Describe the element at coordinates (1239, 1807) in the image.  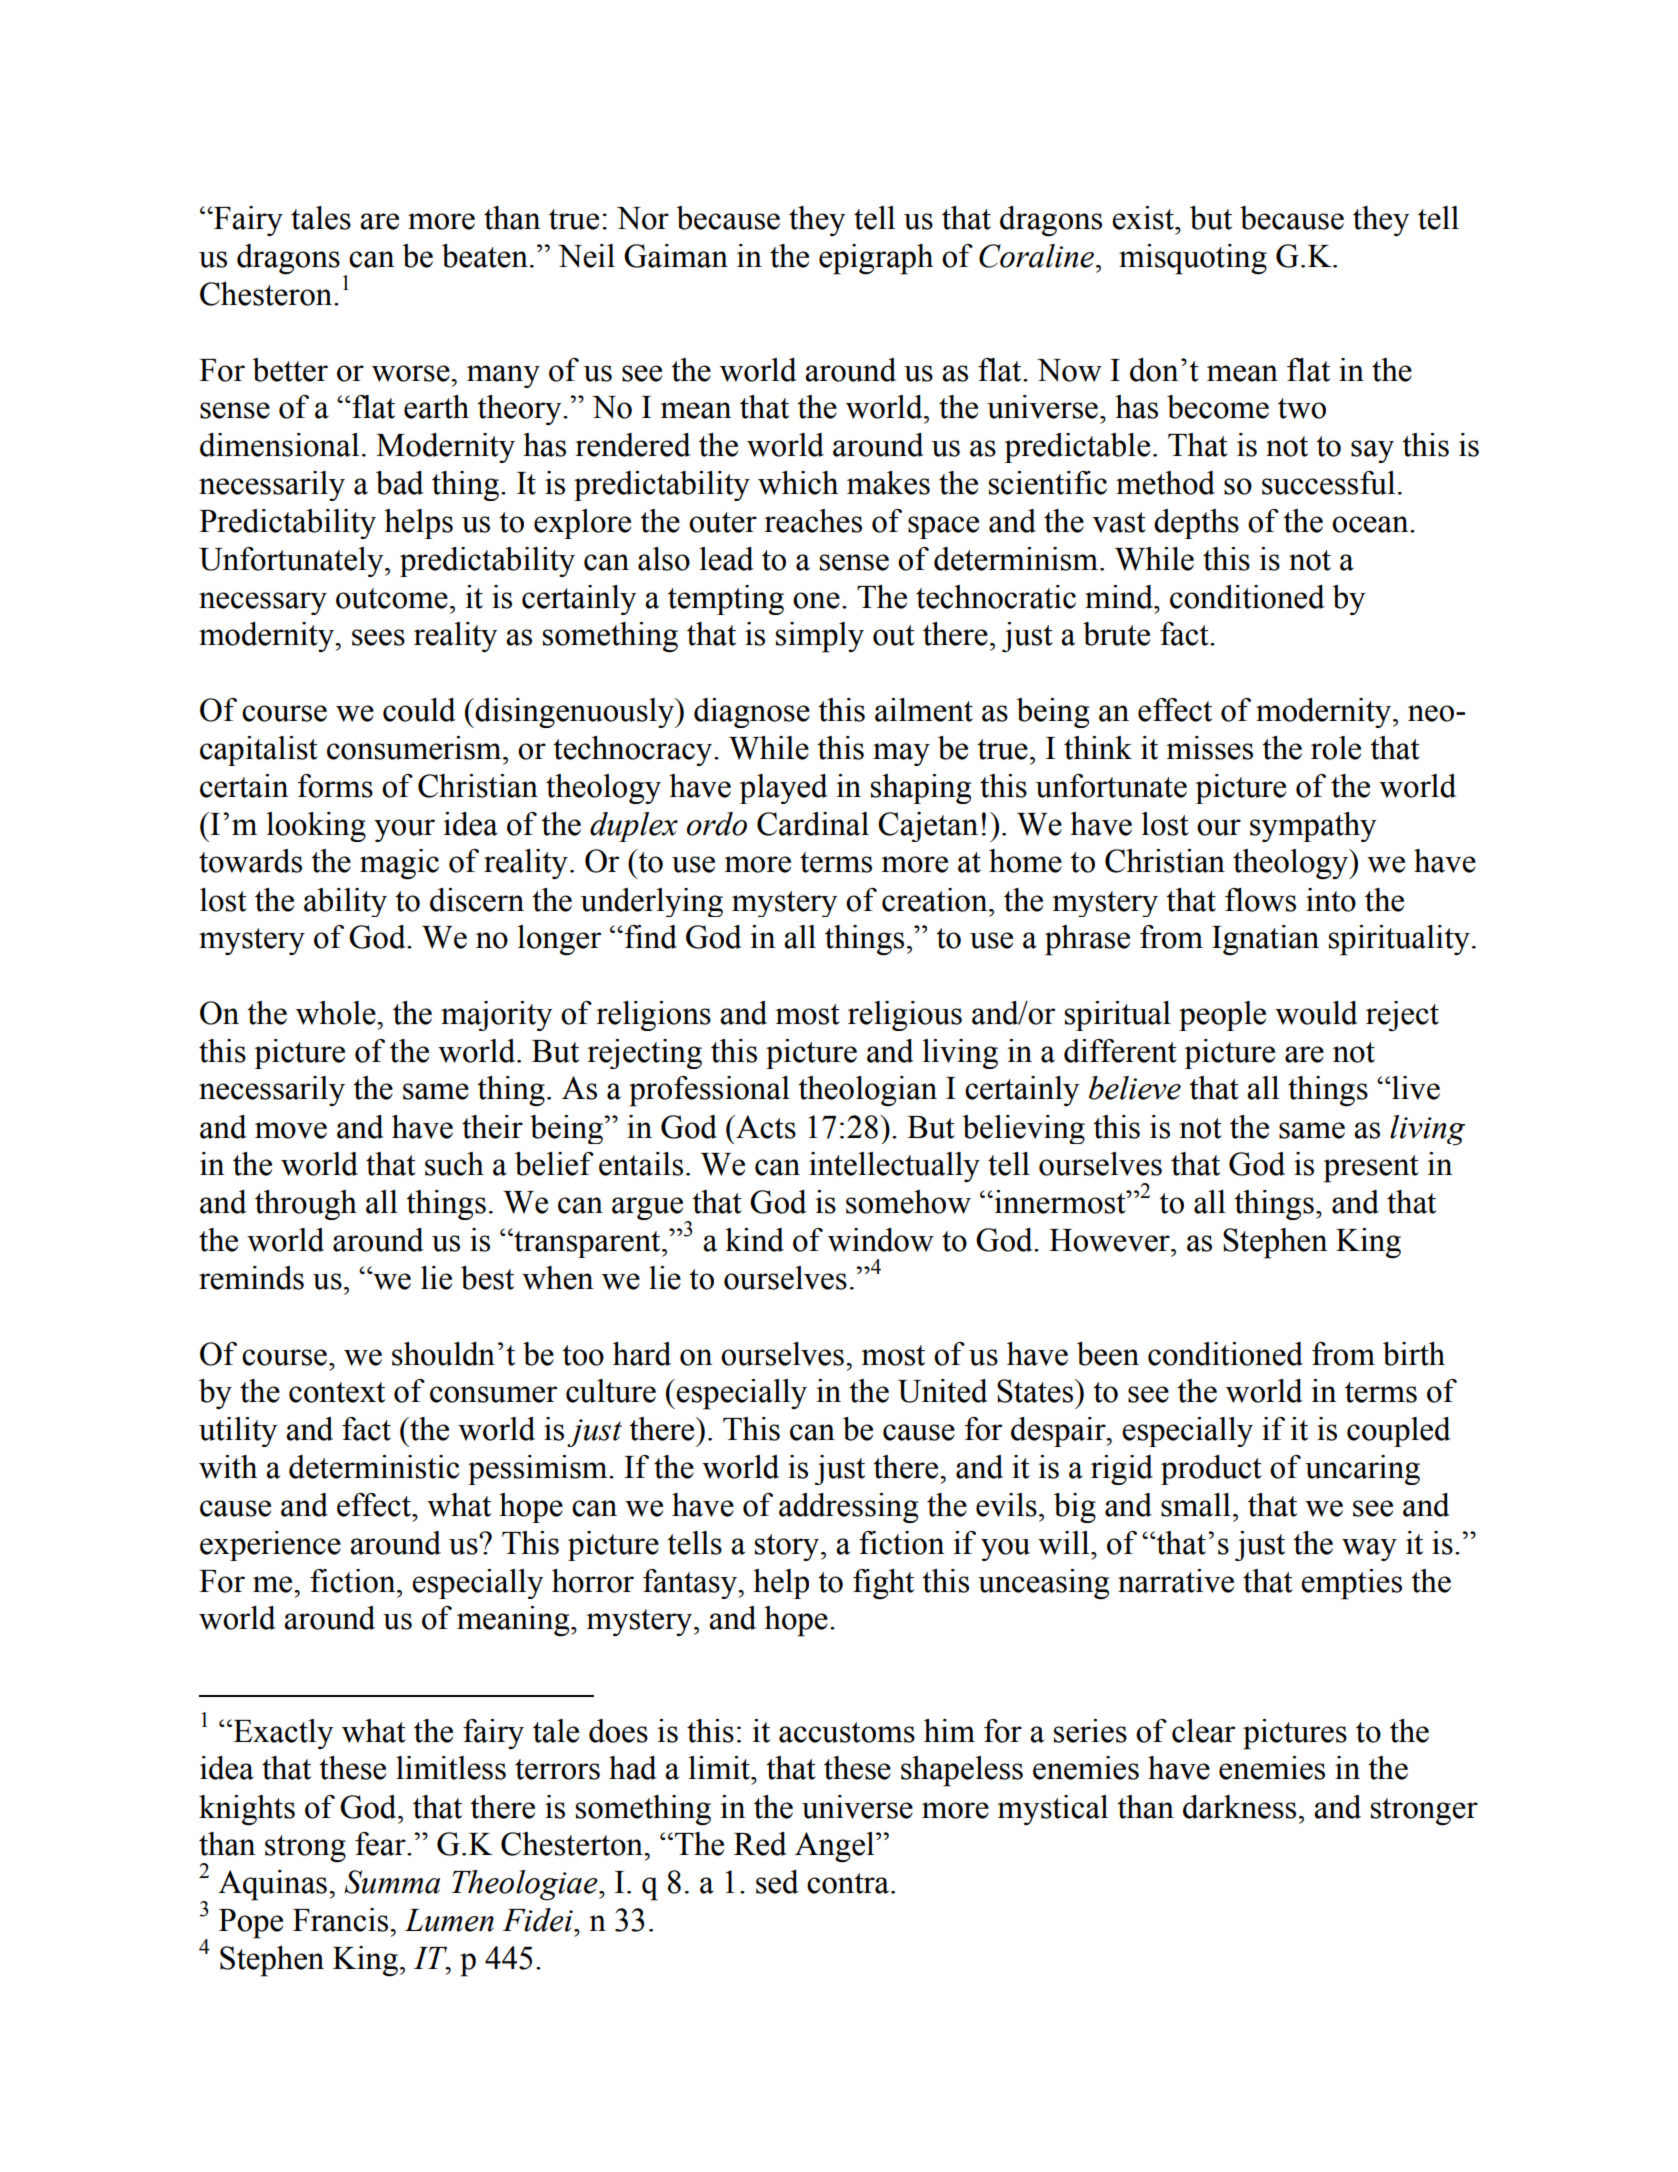
I see `darkness` at that location.
